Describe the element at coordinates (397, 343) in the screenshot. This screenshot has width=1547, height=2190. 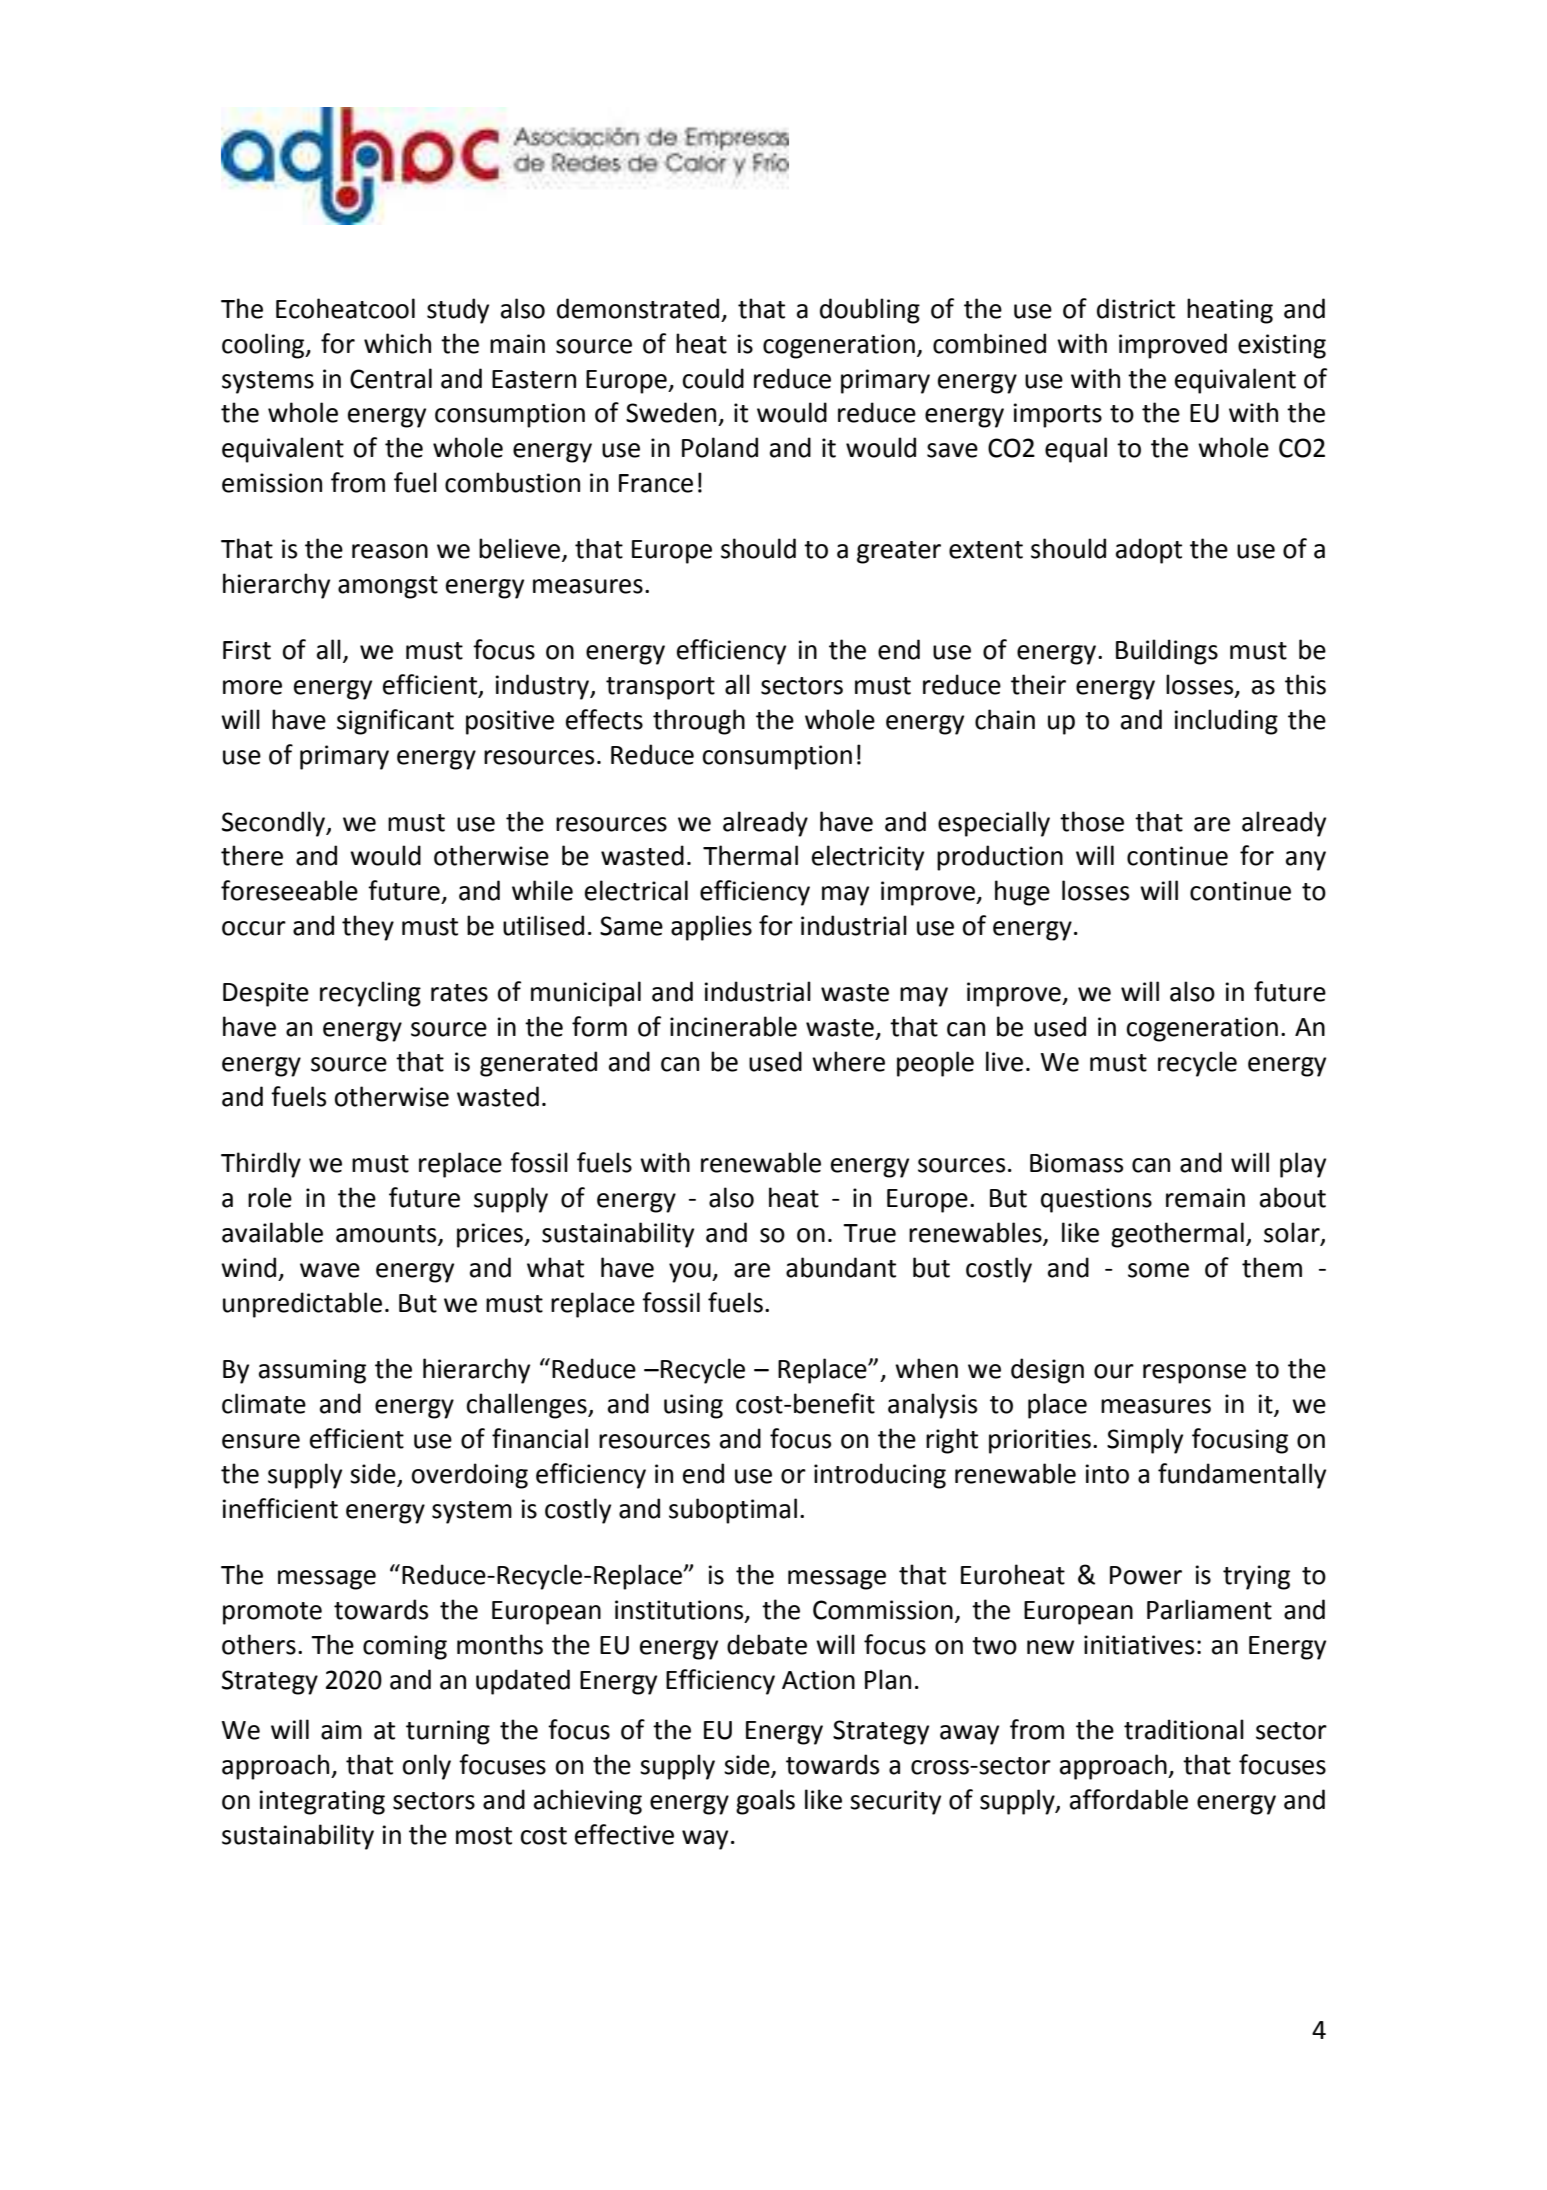
I see `which` at that location.
